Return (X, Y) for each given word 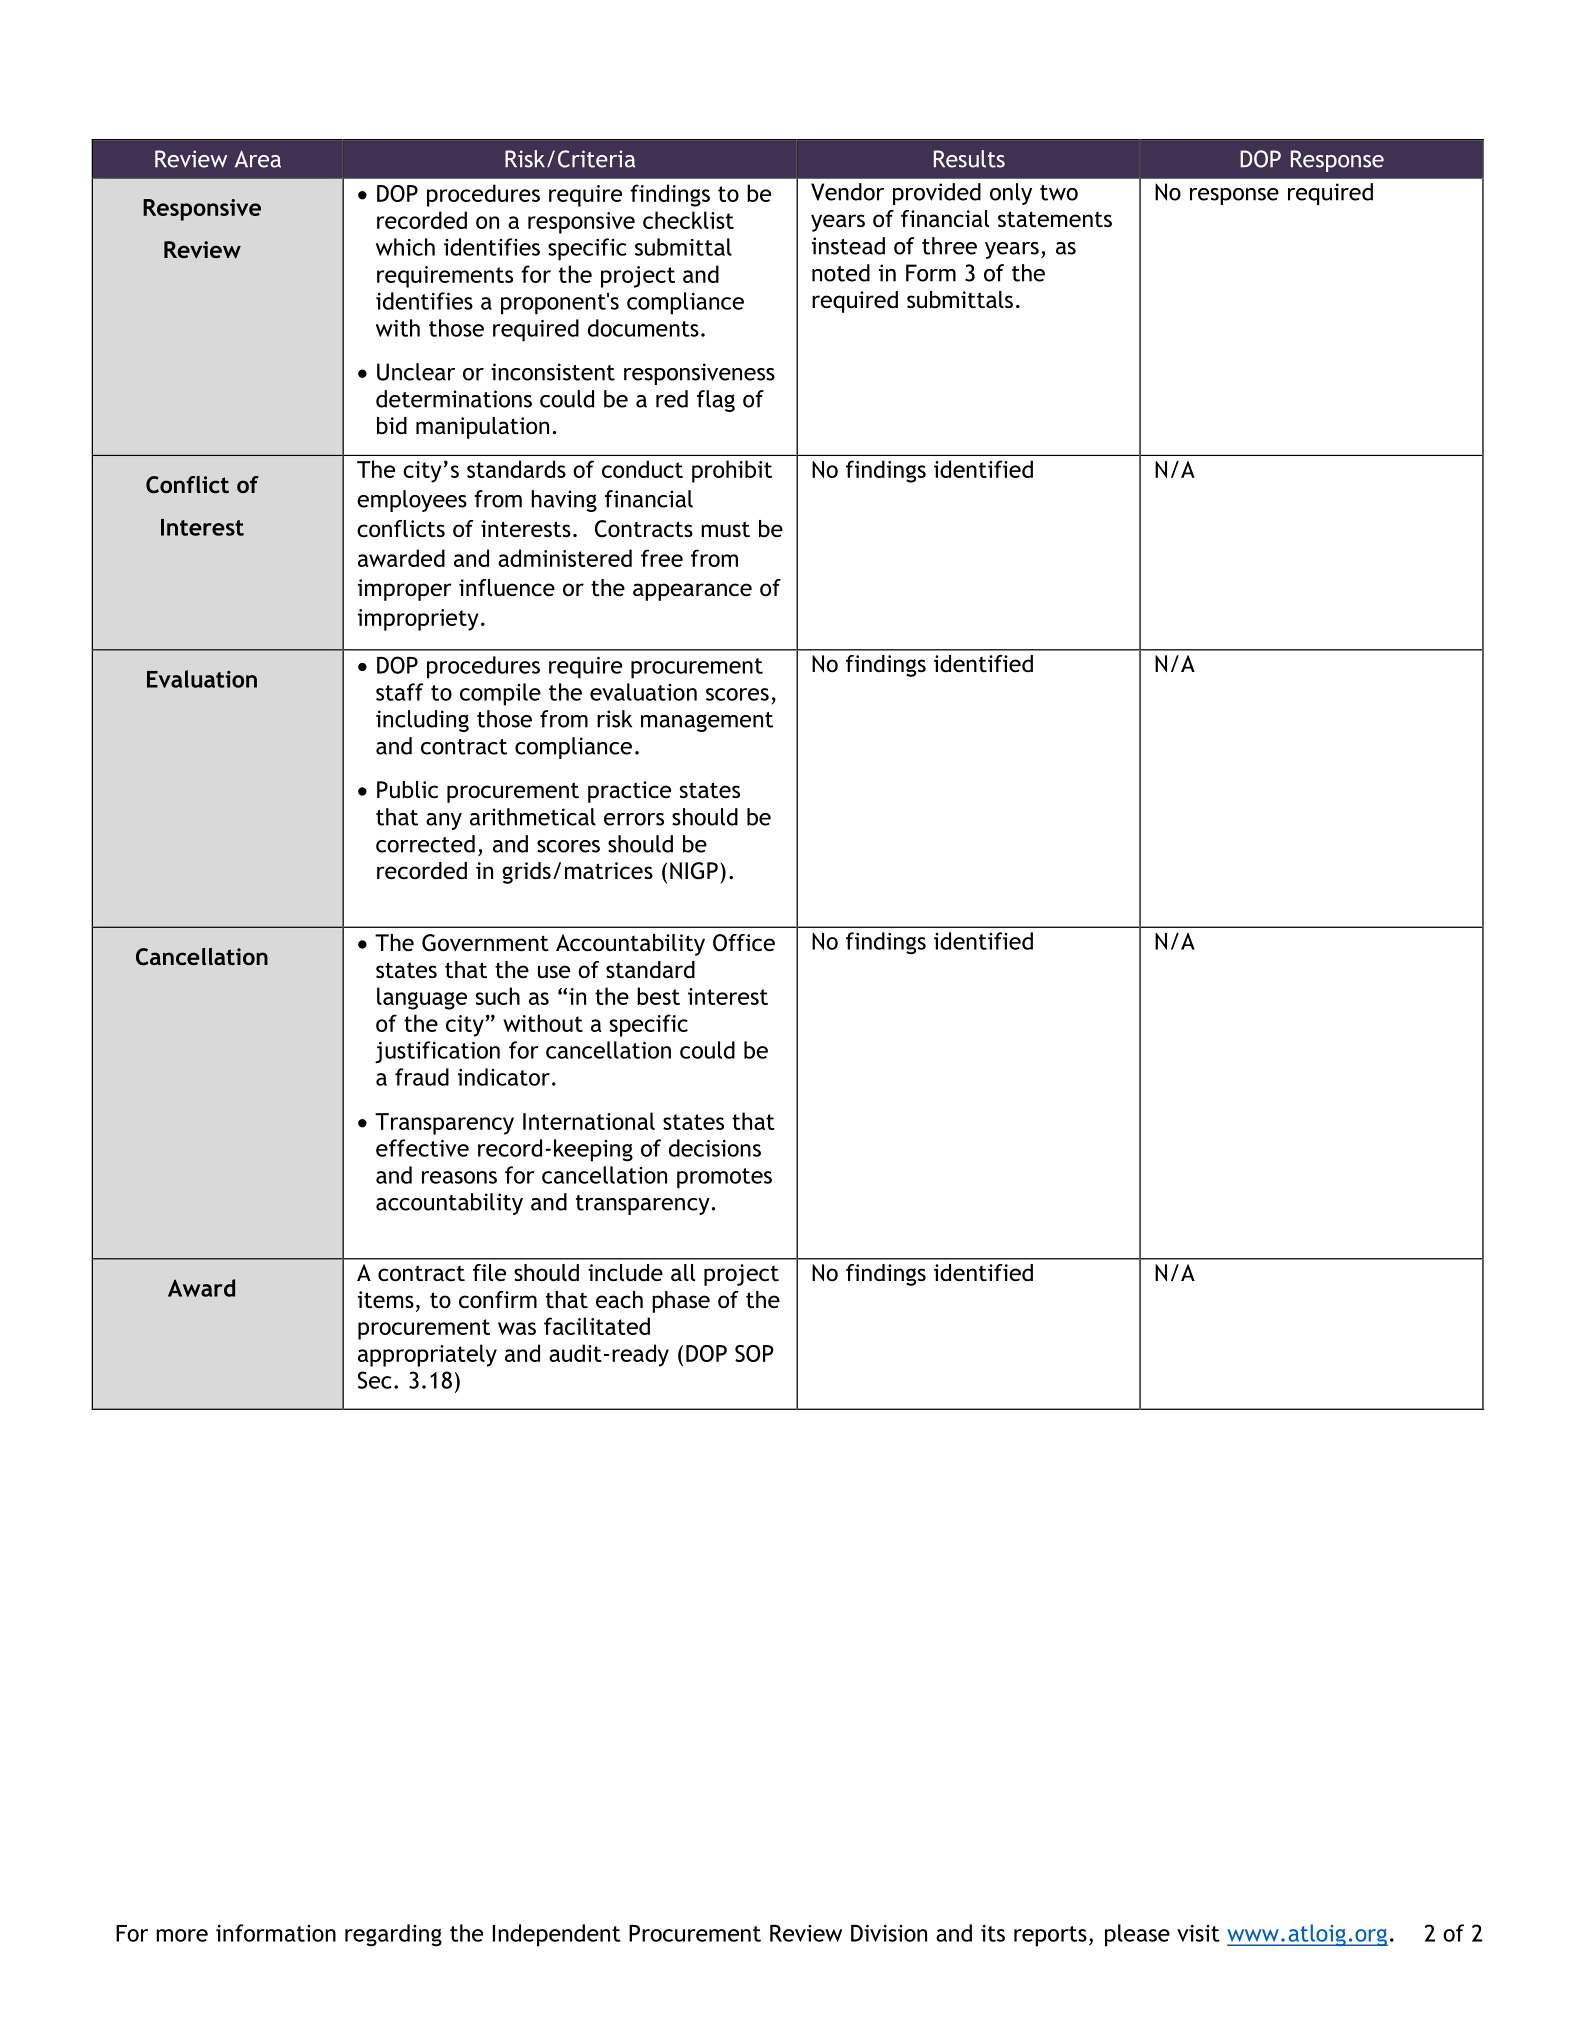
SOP (754, 1353)
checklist (688, 220)
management (707, 722)
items (386, 1300)
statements (1055, 219)
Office (744, 943)
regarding (393, 1935)
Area (258, 159)
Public (407, 790)
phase (681, 1302)
